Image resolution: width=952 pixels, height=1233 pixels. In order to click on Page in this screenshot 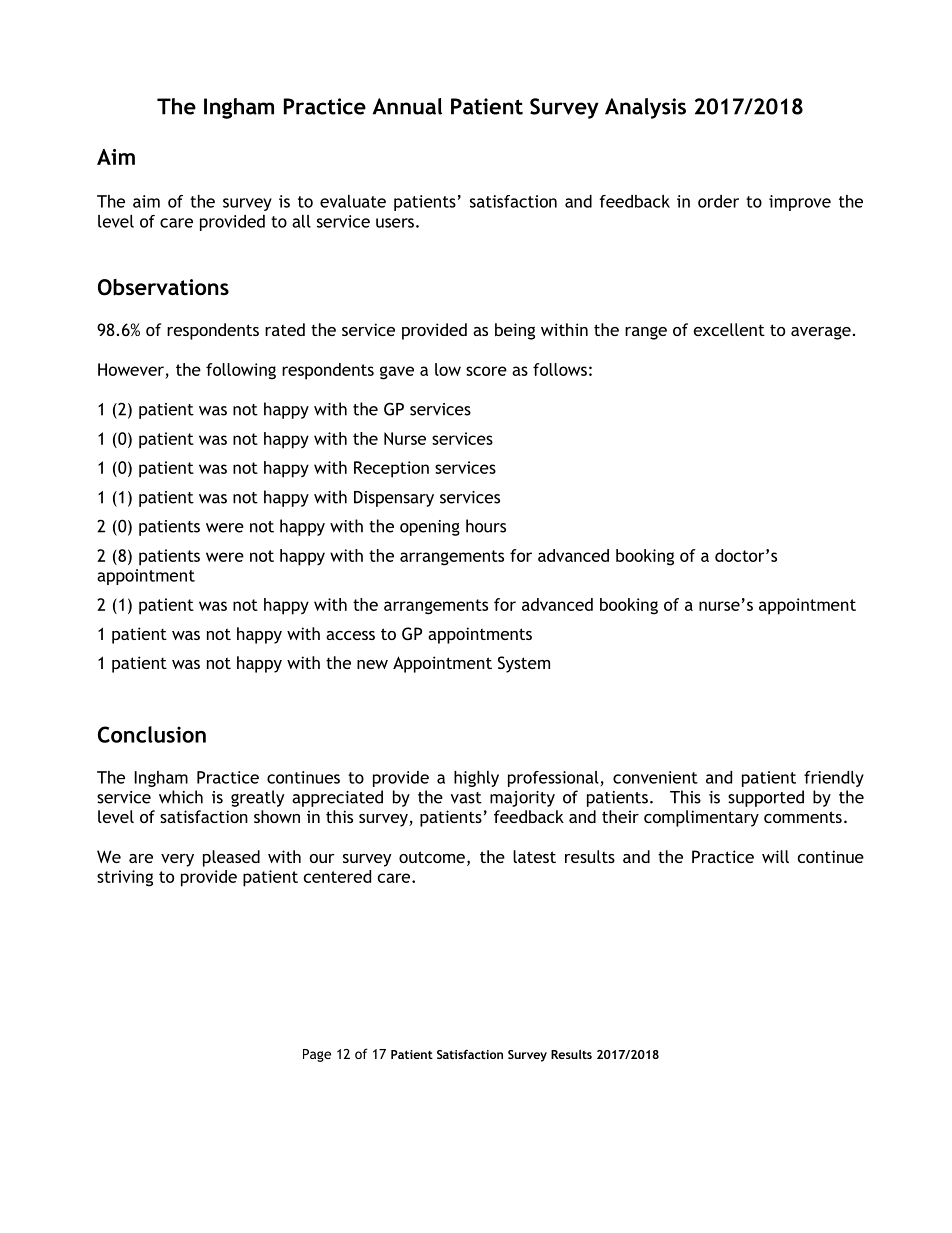, I will do `click(317, 1055)`.
